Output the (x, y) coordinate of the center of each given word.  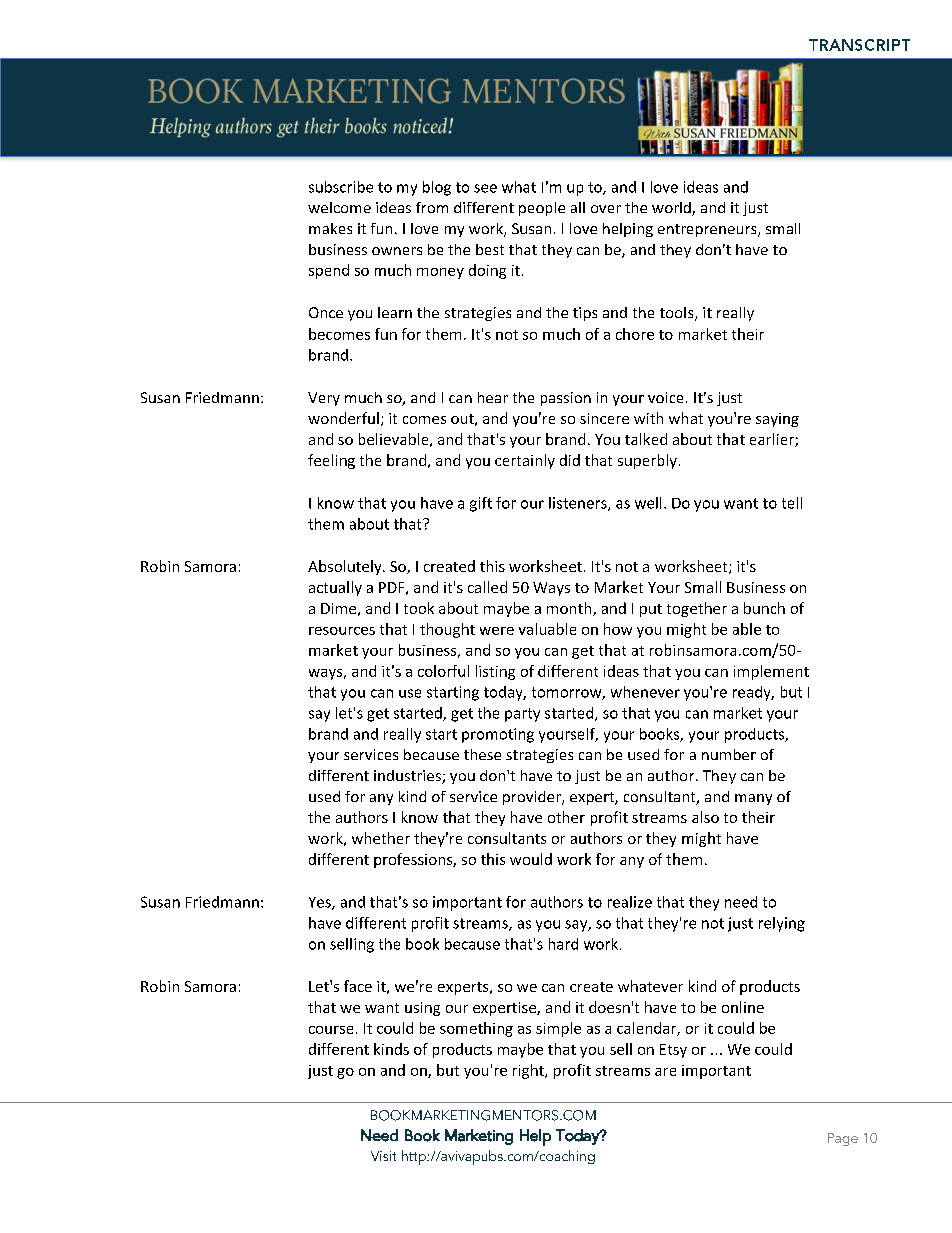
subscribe (341, 187)
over (606, 209)
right (529, 1071)
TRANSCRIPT (859, 45)
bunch (764, 608)
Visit (383, 1156)
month (570, 609)
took (419, 608)
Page (843, 1139)
